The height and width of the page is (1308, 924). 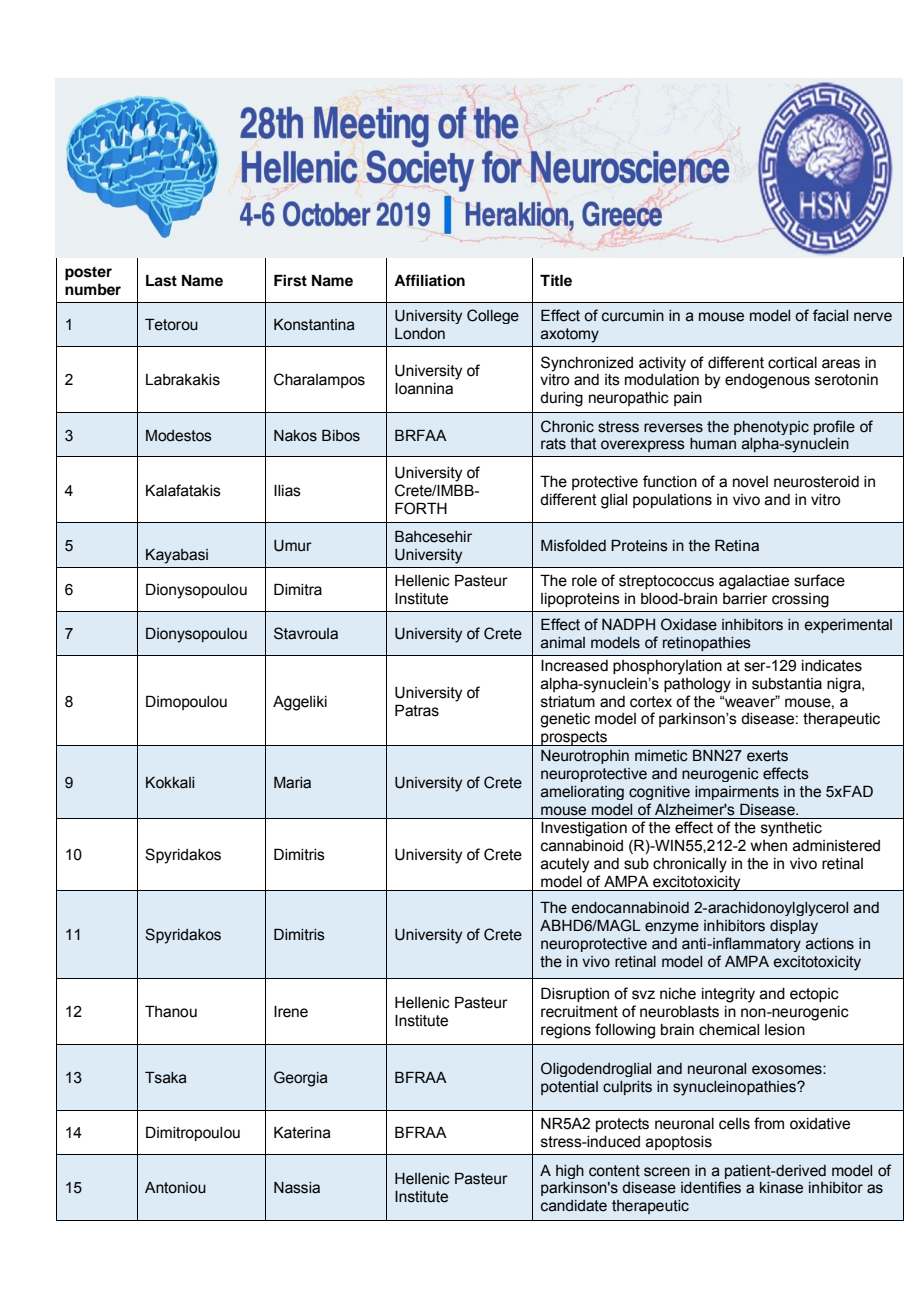 What do you see at coordinates (830, 315) in the page?
I see `facial` at bounding box center [830, 315].
